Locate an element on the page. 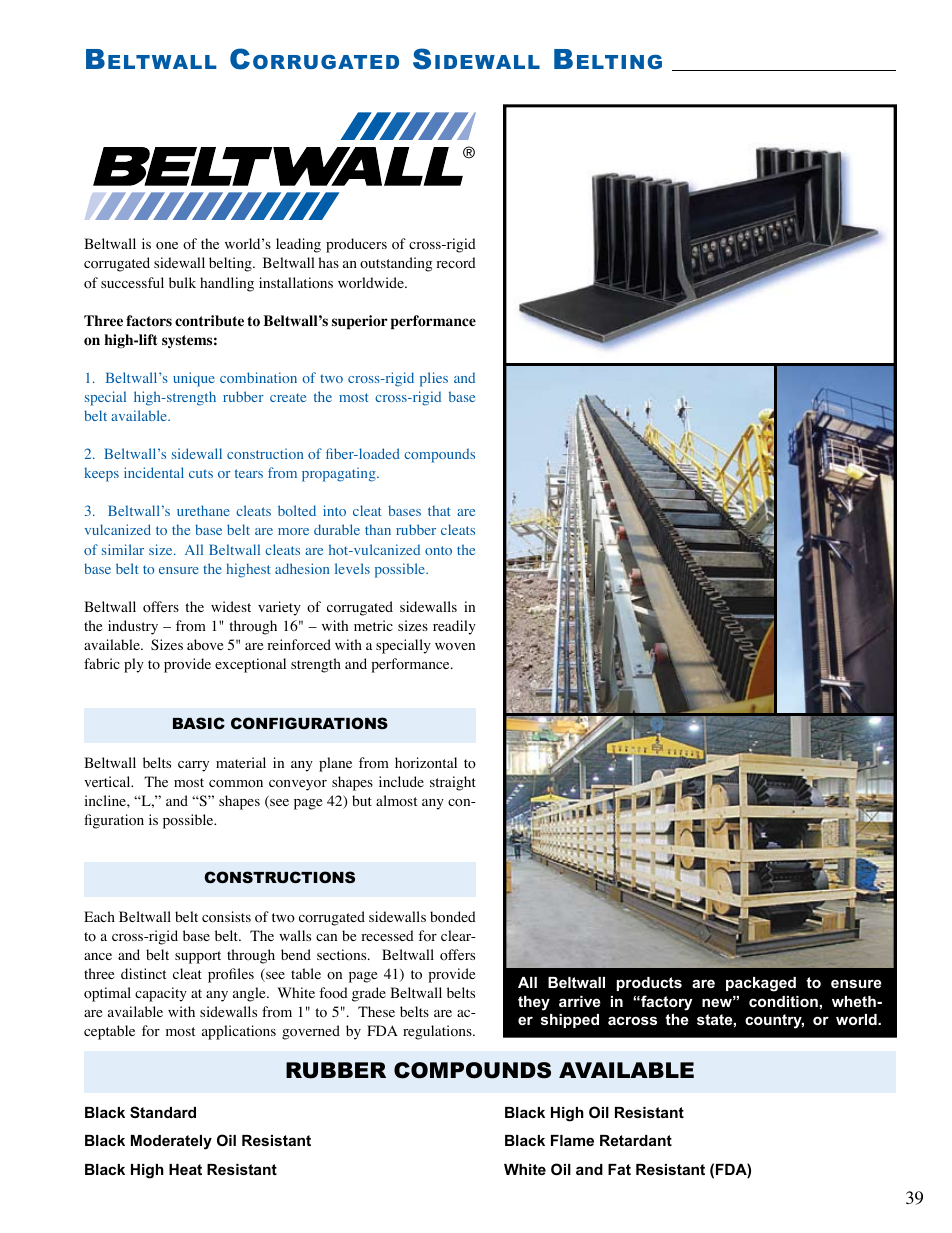 This page has height=1233, width=952. horizontal is located at coordinates (426, 763).
